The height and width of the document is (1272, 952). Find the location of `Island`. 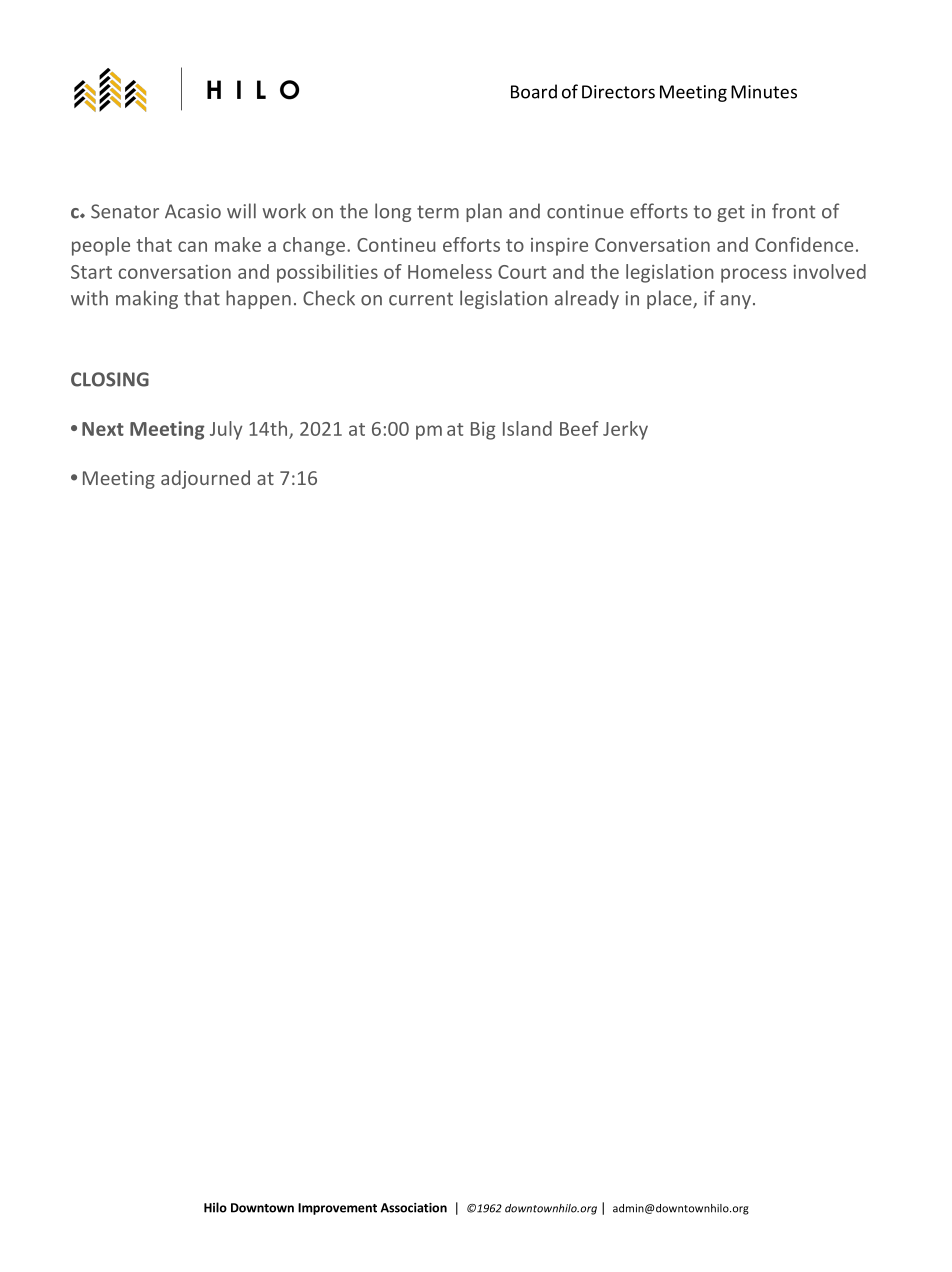

Island is located at coordinates (527, 428).
